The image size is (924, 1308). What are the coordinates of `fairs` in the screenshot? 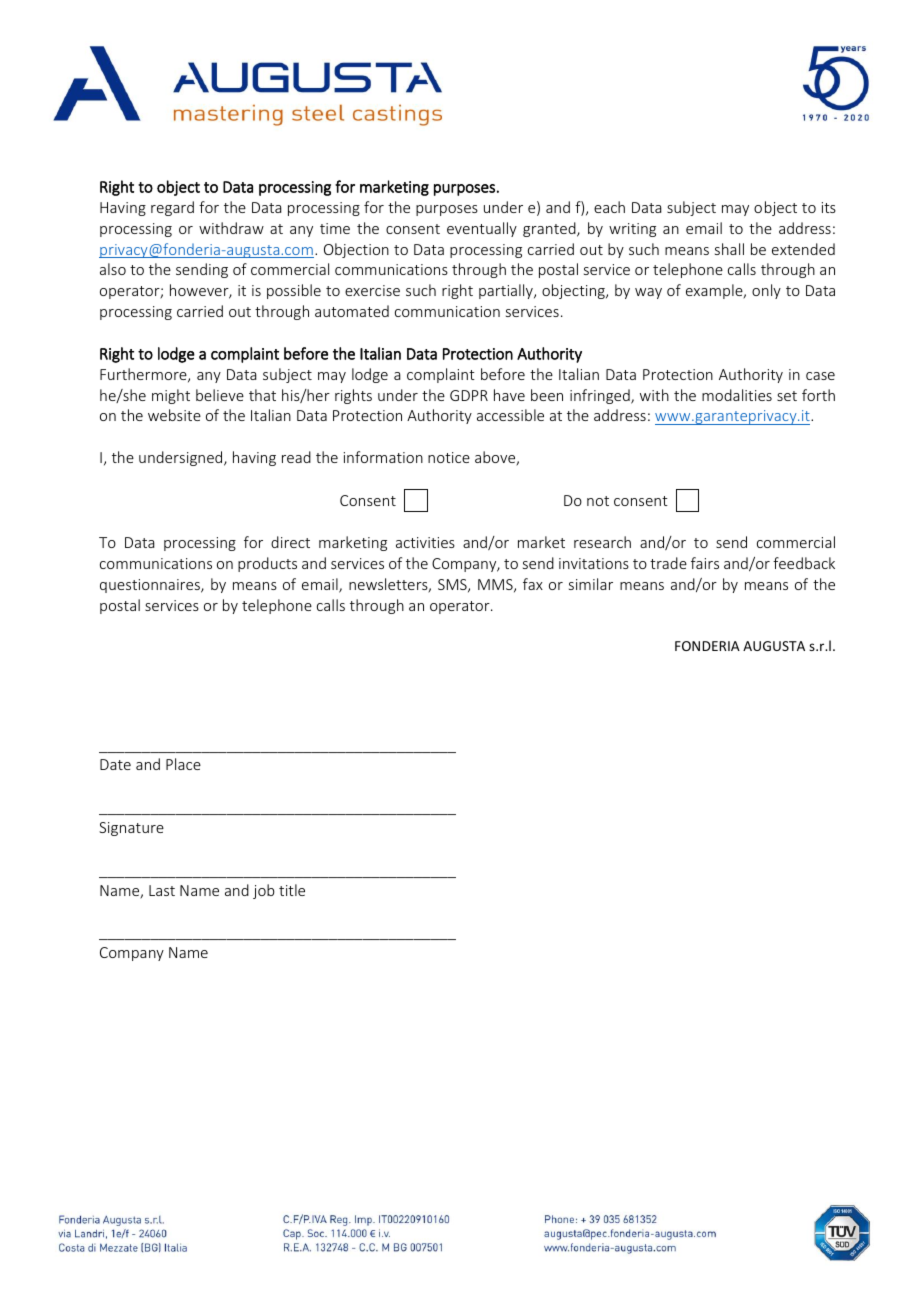 It's located at (705, 563).
